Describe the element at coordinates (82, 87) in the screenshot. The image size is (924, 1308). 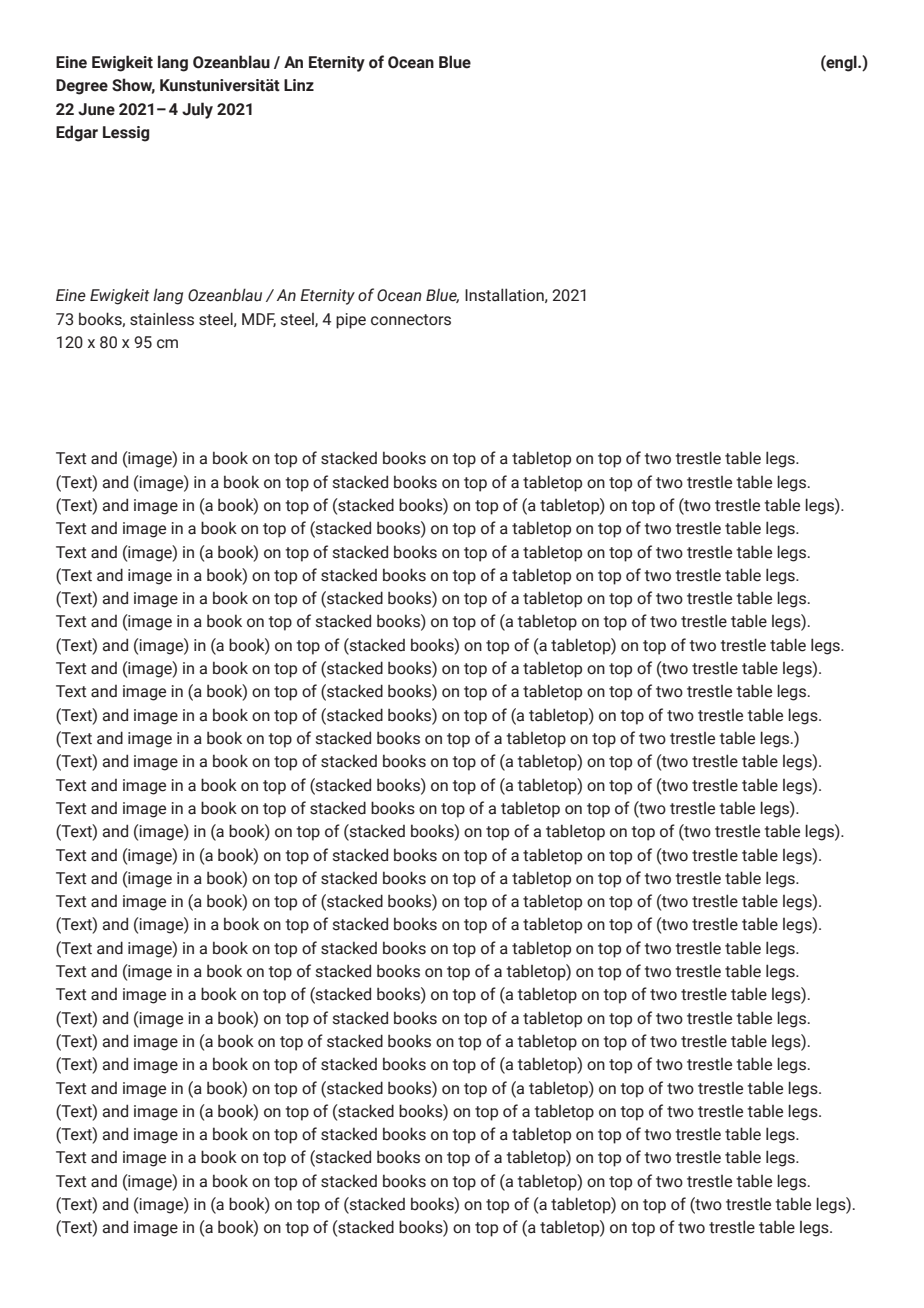
I see `Degree` at that location.
